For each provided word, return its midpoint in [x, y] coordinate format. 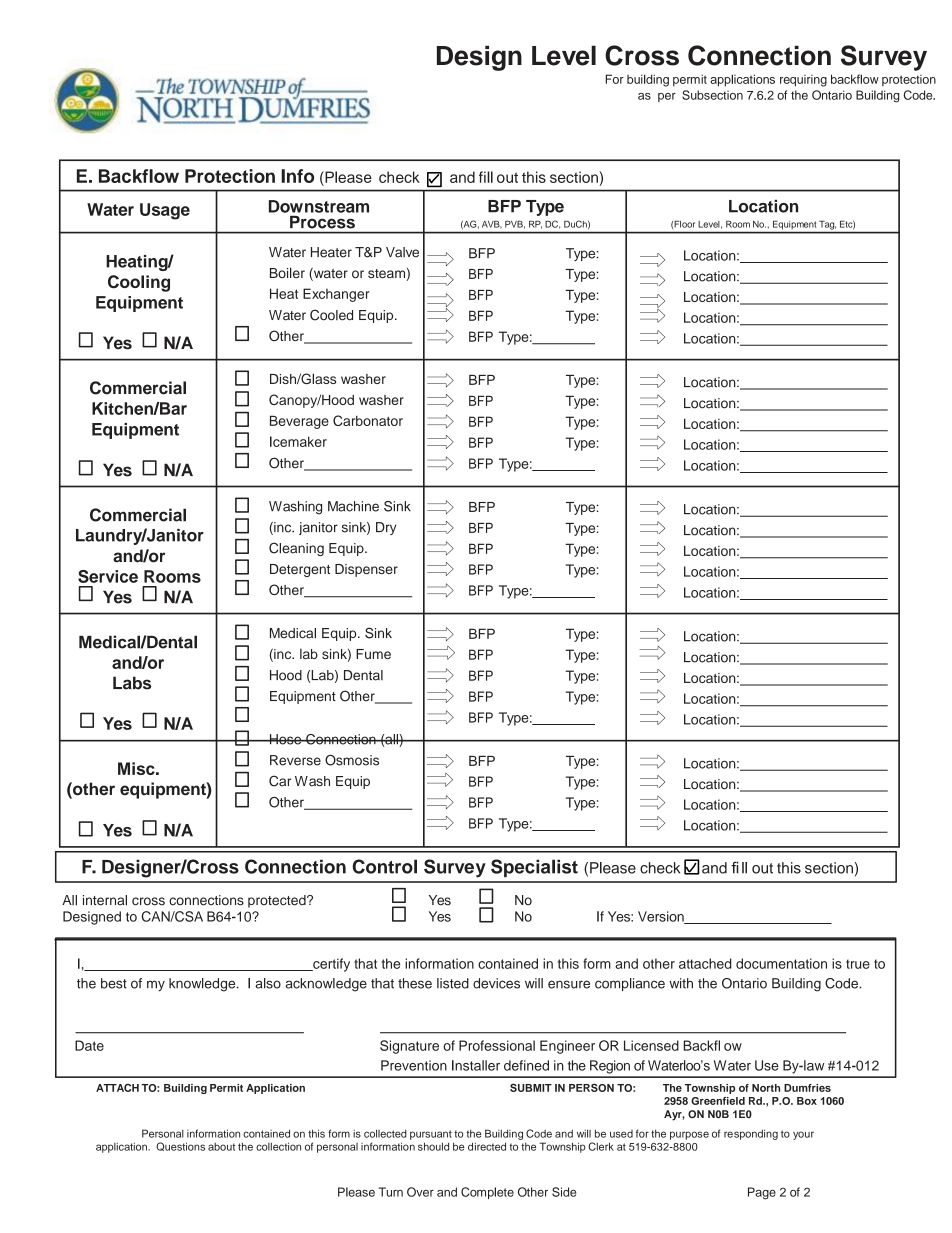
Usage [165, 211]
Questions [180, 1146]
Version [662, 917]
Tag [828, 225]
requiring [803, 81]
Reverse [295, 760]
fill [486, 177]
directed [487, 1146]
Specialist [534, 868]
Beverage [299, 422]
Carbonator [368, 420]
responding [751, 1134]
